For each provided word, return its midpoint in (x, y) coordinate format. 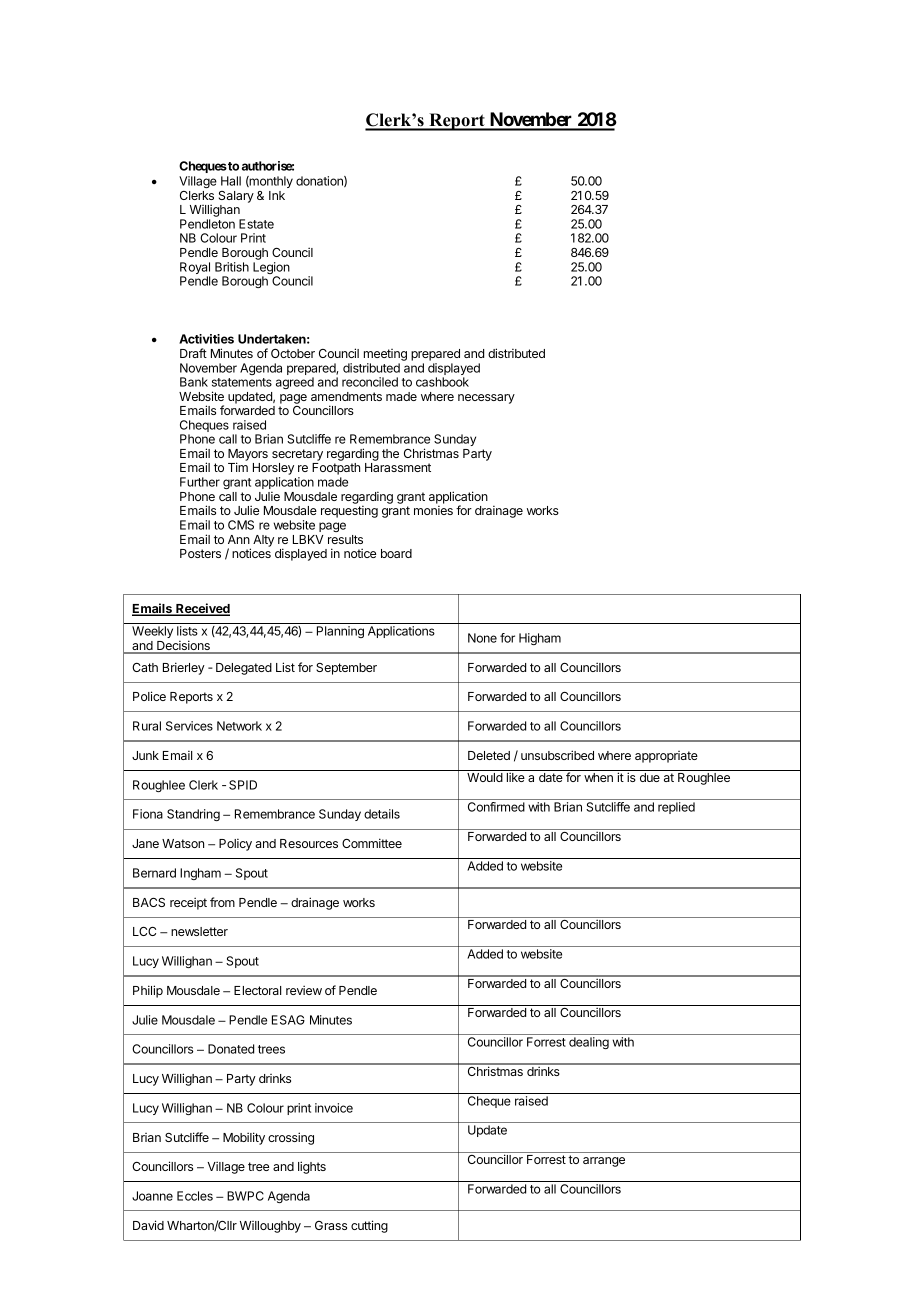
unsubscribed (557, 755)
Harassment (398, 467)
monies (433, 510)
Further (200, 482)
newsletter (199, 931)
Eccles (195, 1196)
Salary (236, 197)
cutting (369, 1226)
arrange (604, 1162)
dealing (589, 1043)
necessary (486, 399)
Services (189, 726)
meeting (385, 355)
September (346, 669)
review (304, 990)
